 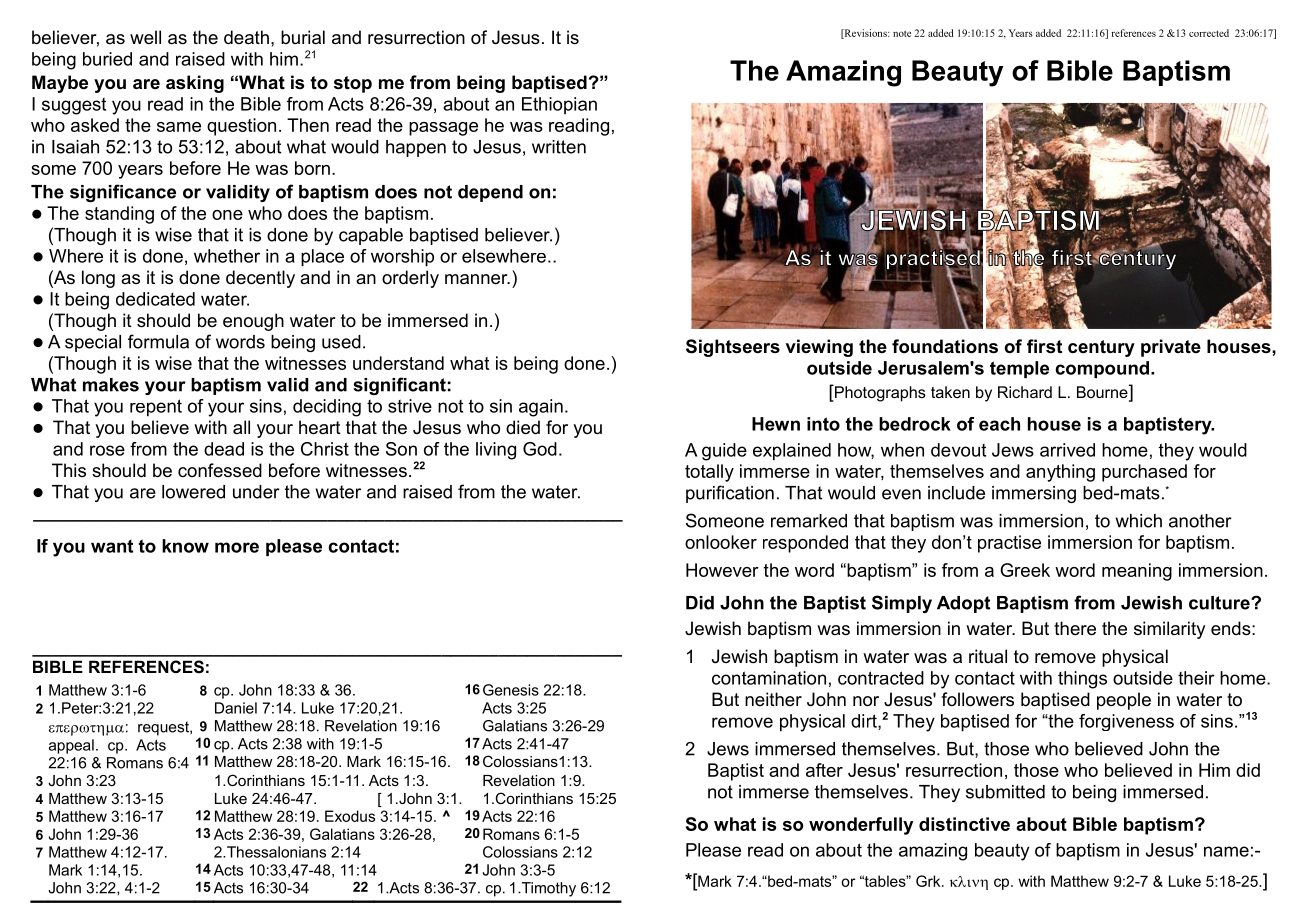 What do you see at coordinates (1067, 450) in the screenshot?
I see `arrived` at bounding box center [1067, 450].
